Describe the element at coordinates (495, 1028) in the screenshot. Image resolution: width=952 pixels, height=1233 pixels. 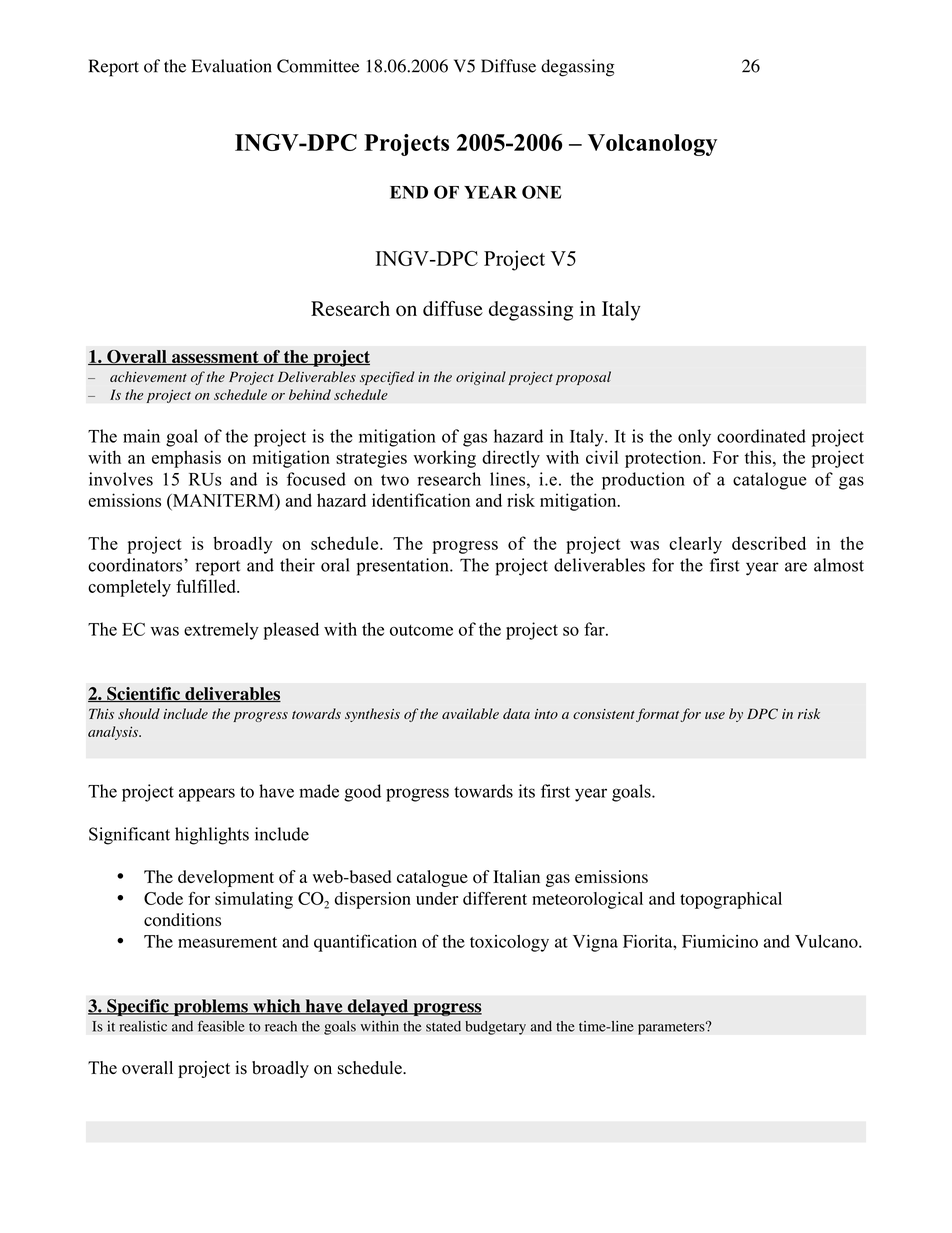
I see `budgetary` at that location.
